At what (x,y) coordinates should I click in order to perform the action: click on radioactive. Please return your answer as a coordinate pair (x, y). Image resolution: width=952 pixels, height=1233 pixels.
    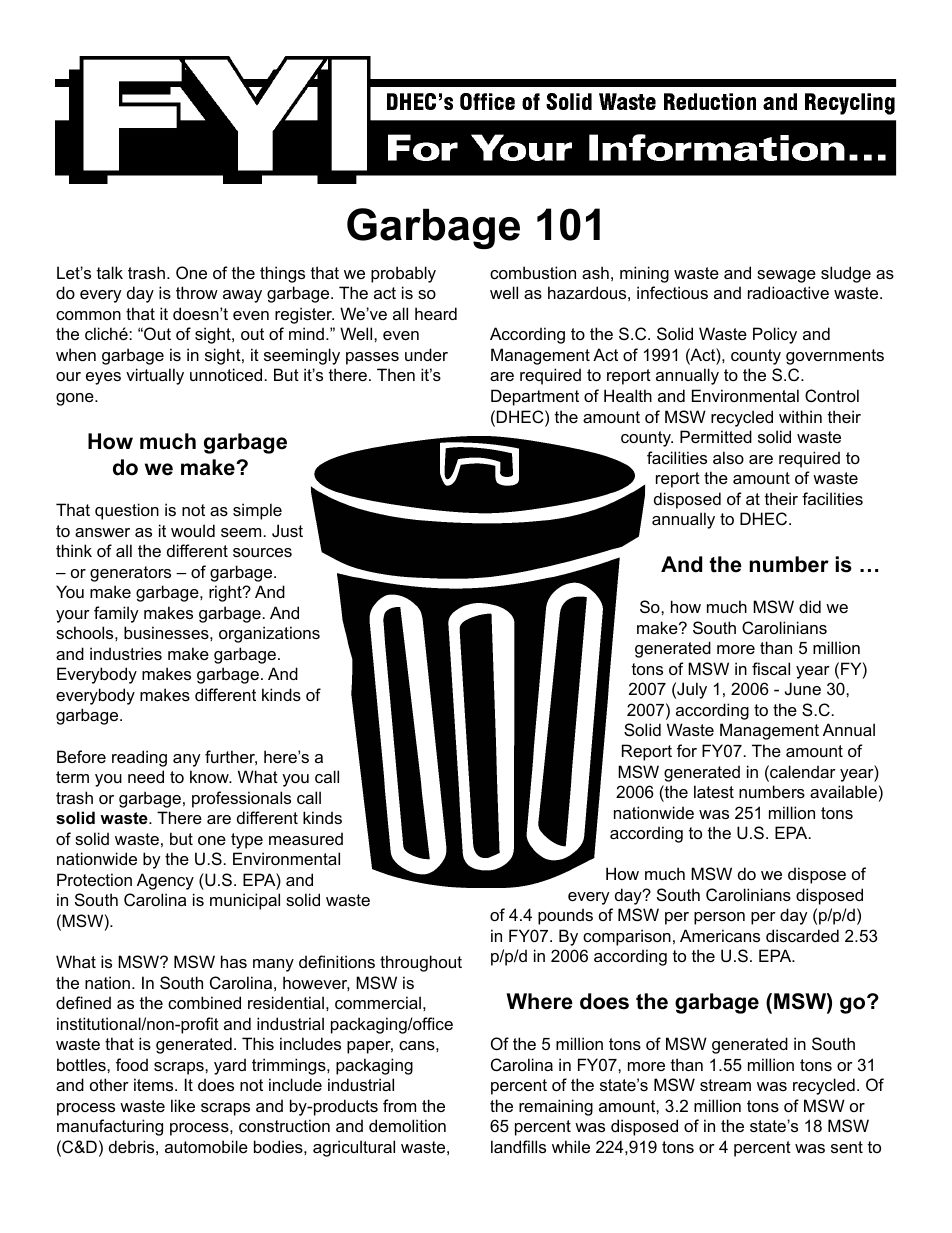
    Looking at the image, I should click on (788, 292).
